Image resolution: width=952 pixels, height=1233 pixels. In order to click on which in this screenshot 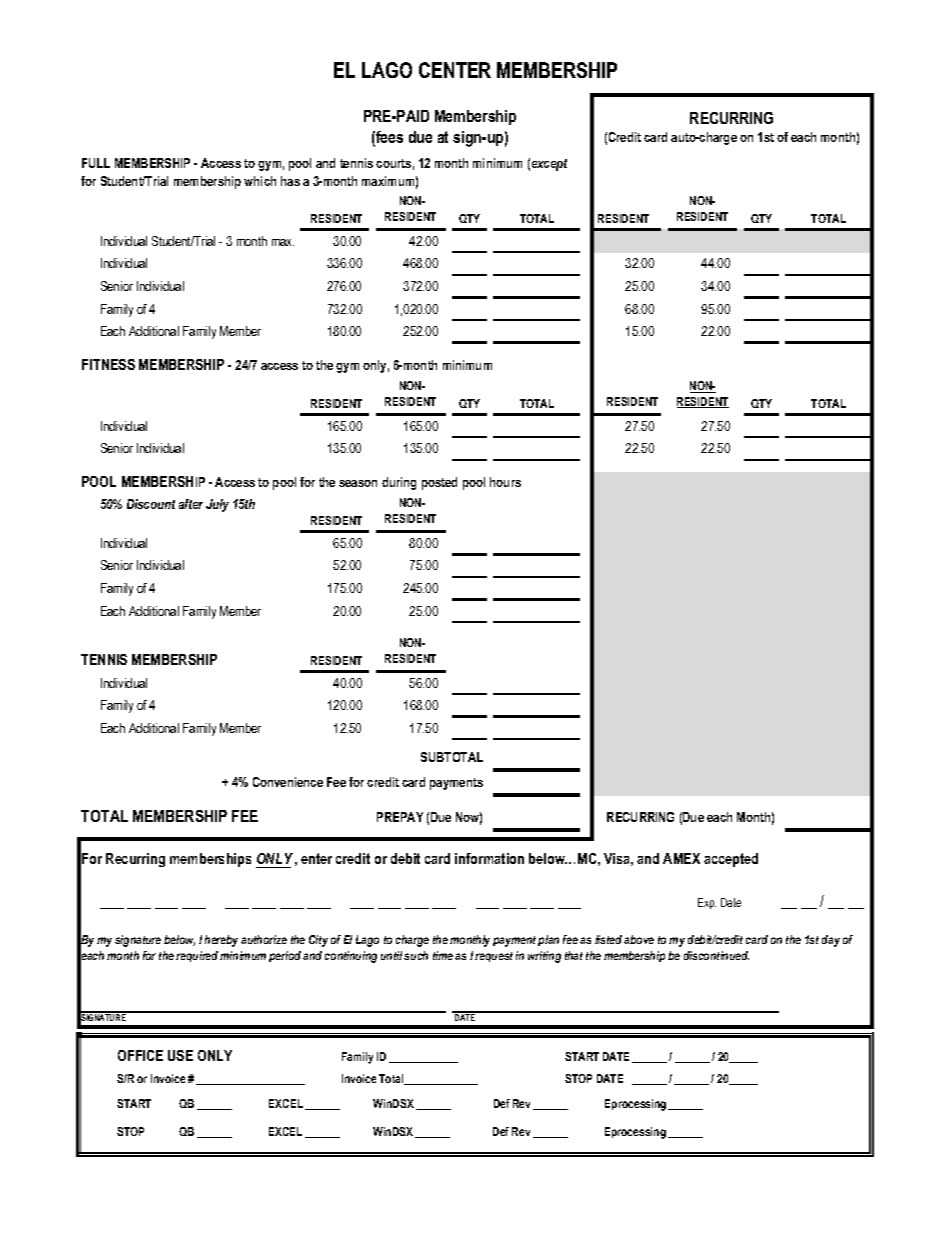, I will do `click(260, 181)`.
